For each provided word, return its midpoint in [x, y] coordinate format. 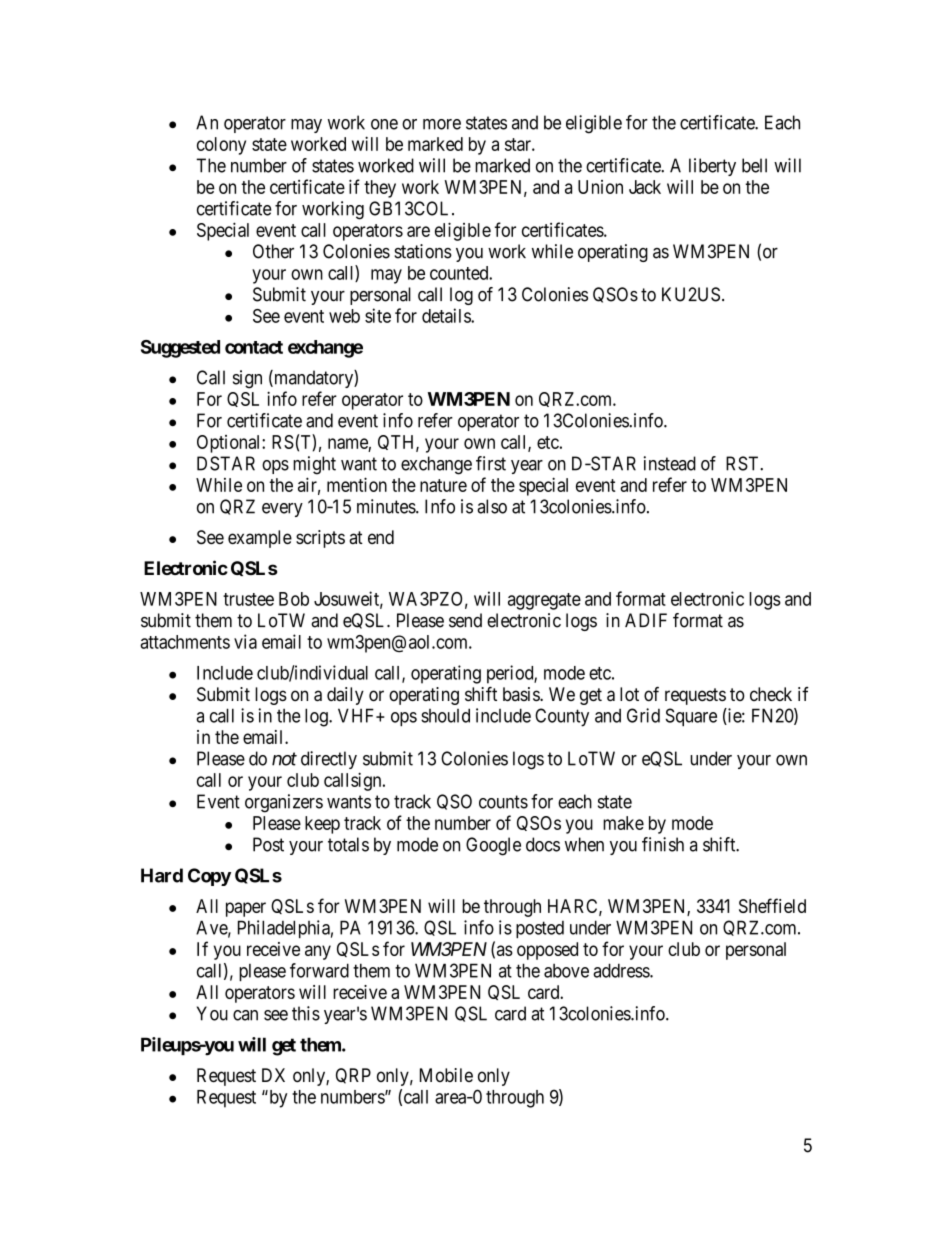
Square [691, 717]
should [445, 715]
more [442, 124]
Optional [230, 444]
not [284, 759]
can [245, 1015]
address [622, 970]
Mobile [446, 1075]
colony [221, 146]
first [491, 463]
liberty [712, 167]
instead [670, 463]
